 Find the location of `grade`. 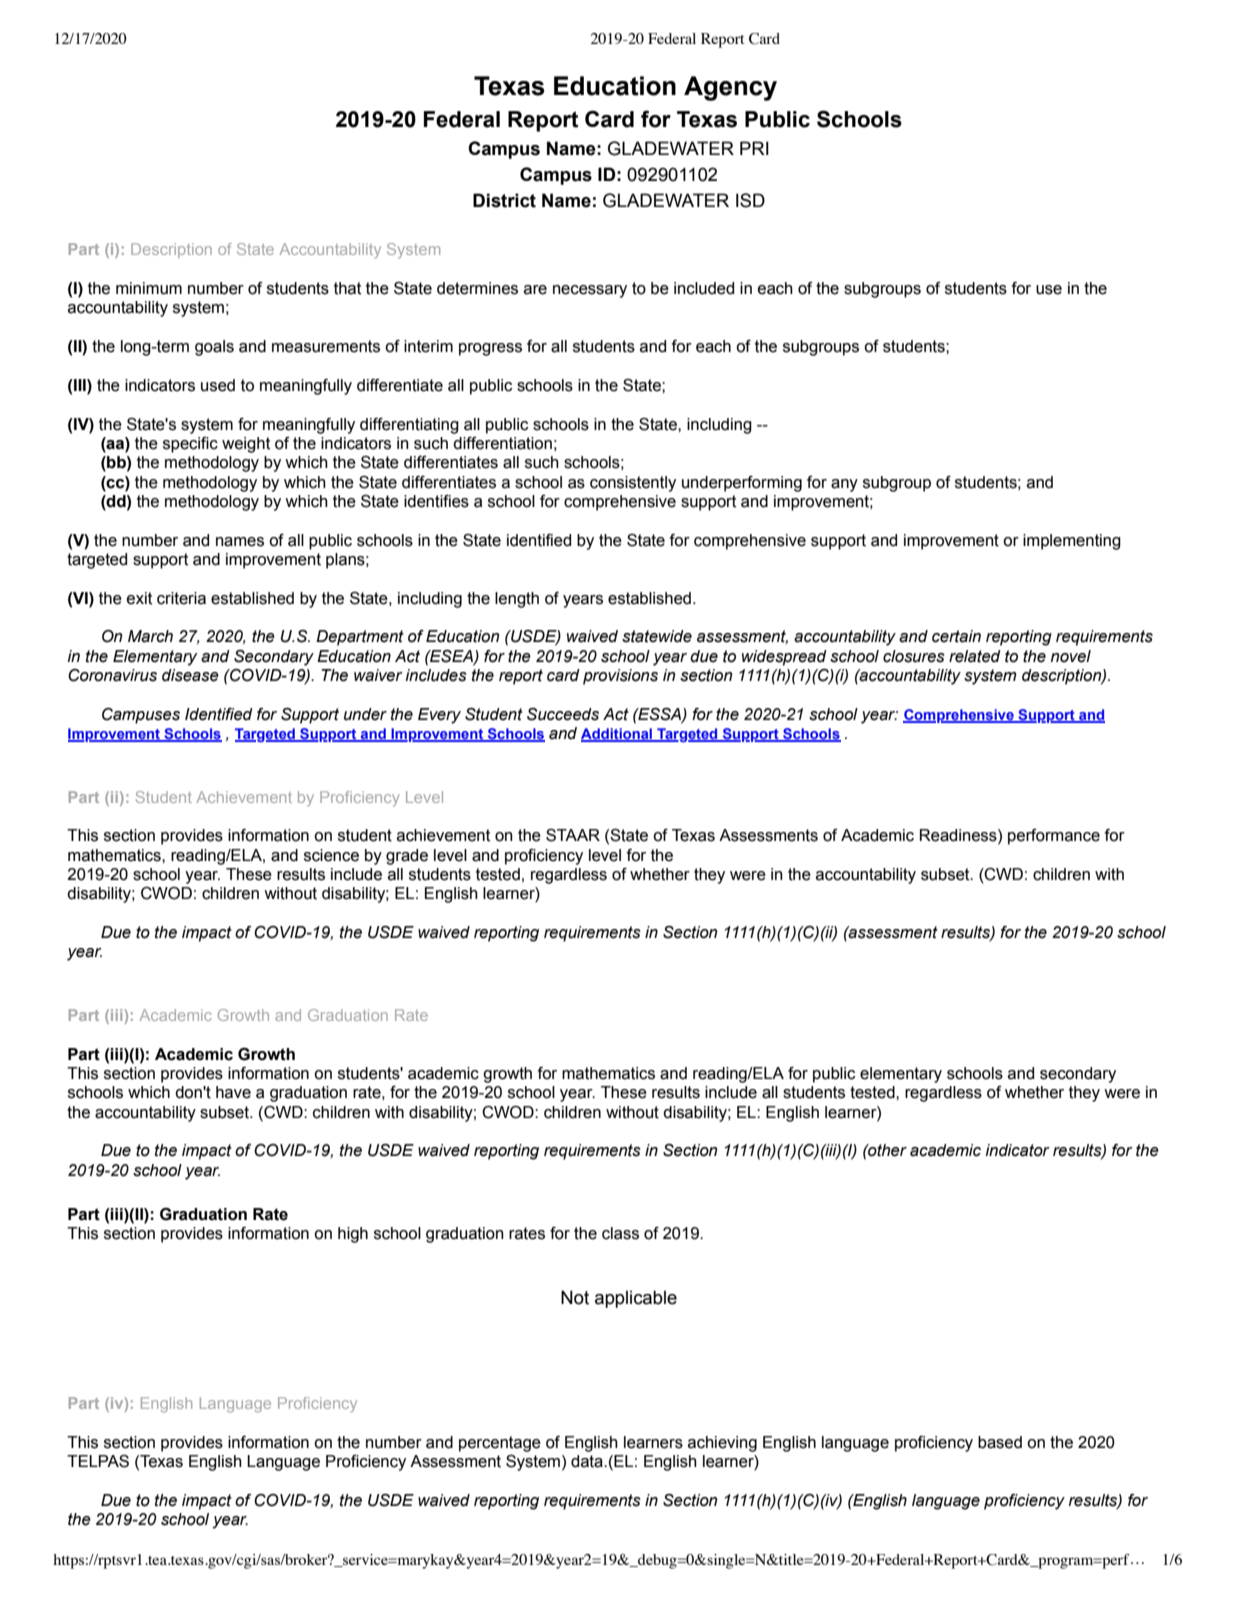

grade is located at coordinates (407, 857).
